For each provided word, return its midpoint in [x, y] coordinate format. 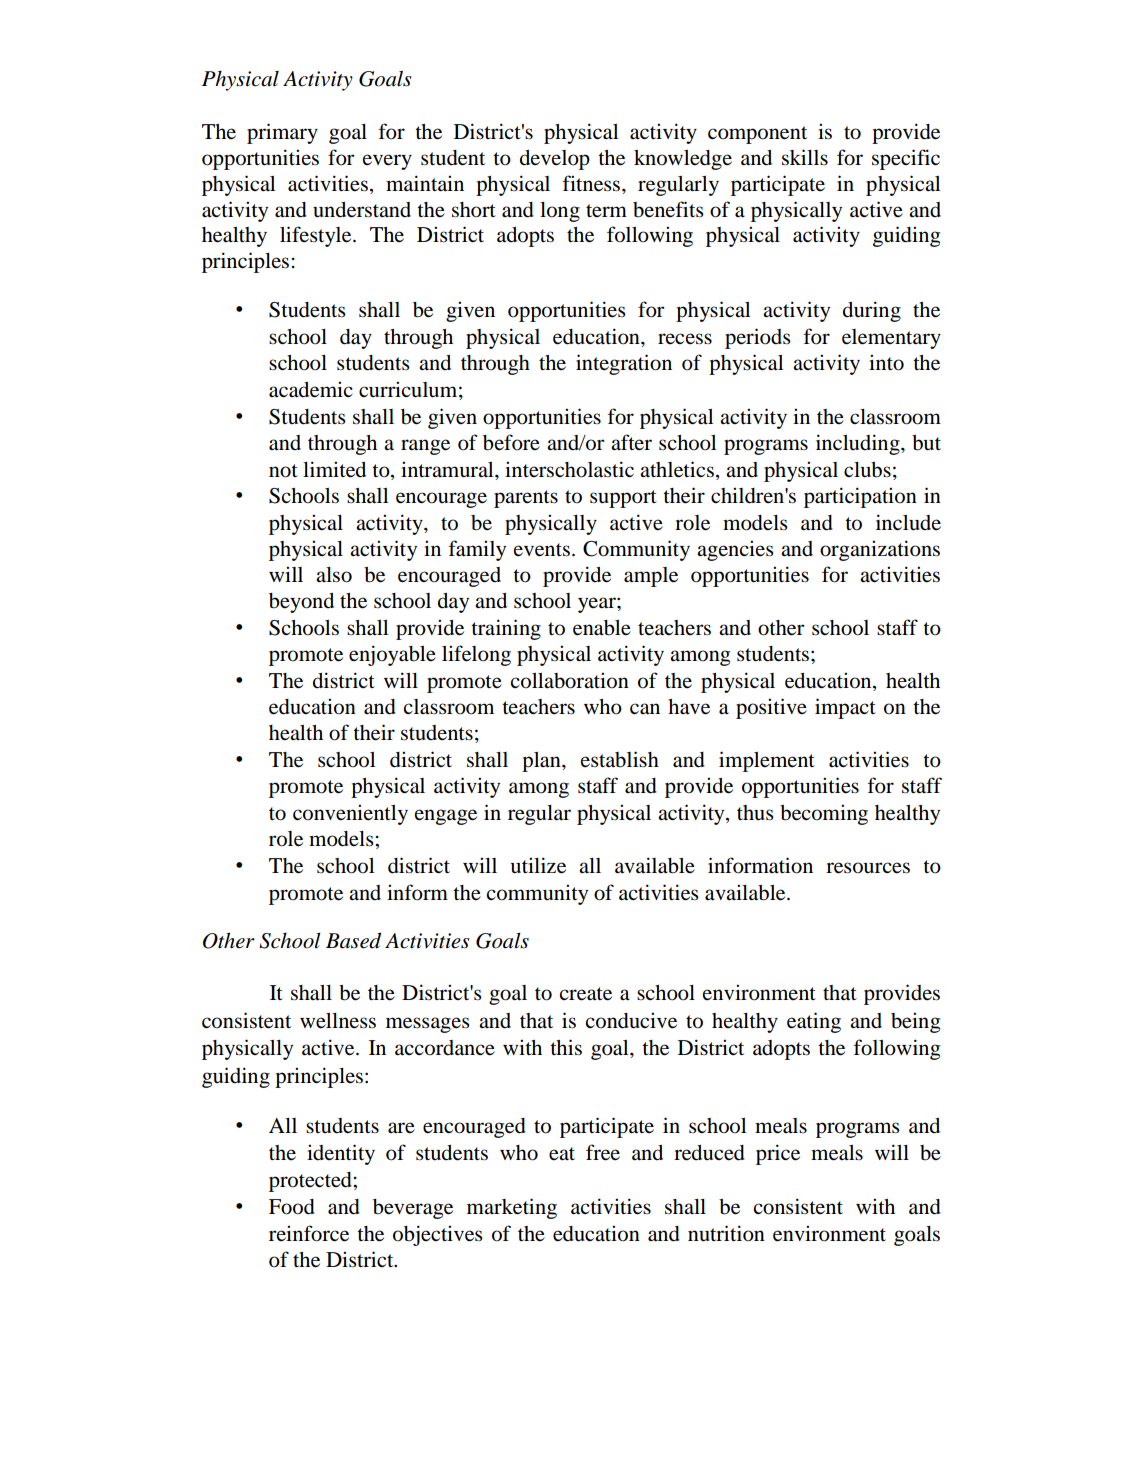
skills [805, 157]
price [778, 1154]
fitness [592, 183]
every [387, 162]
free [603, 1152]
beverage [413, 1209]
